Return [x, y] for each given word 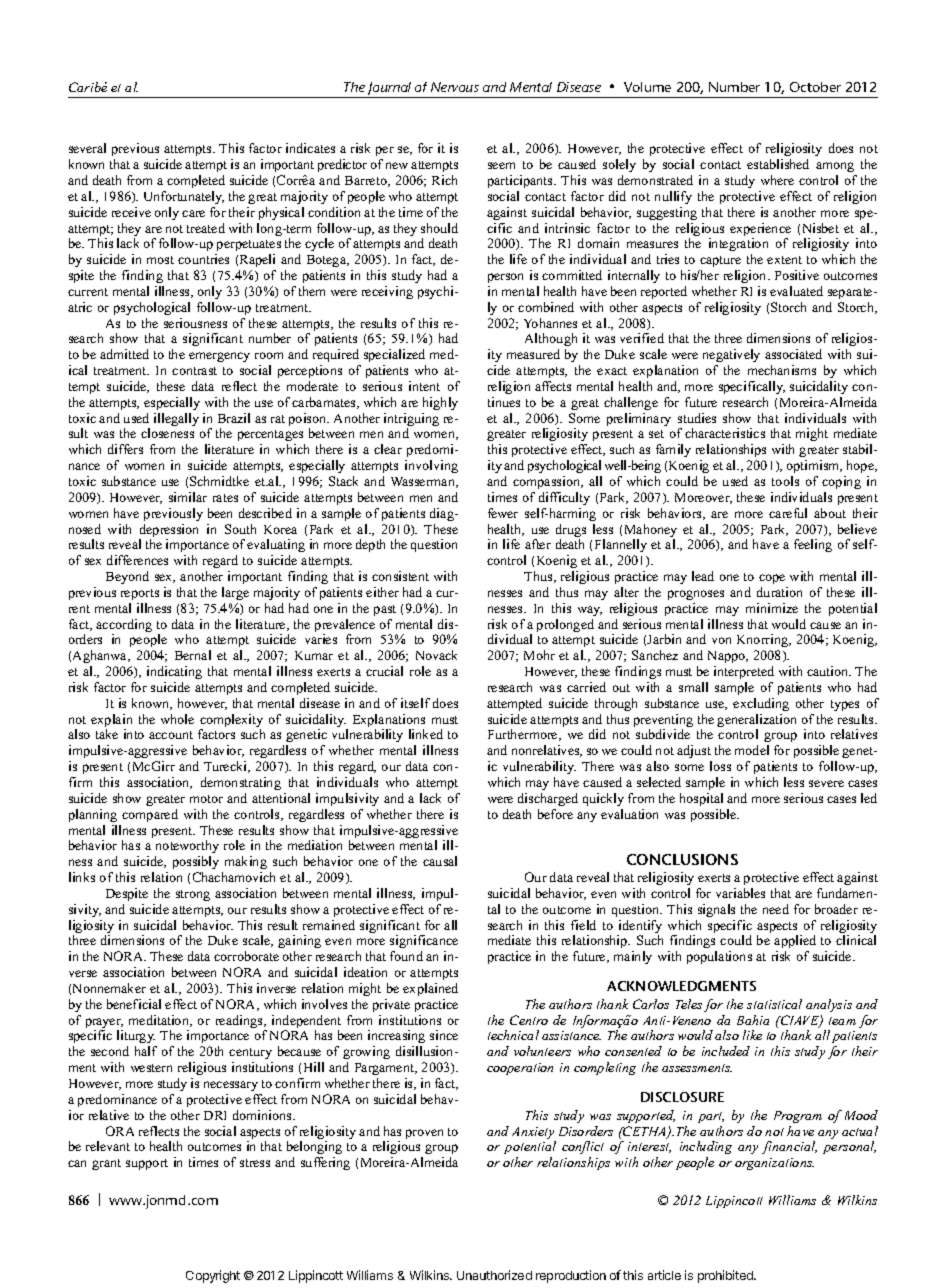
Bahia [753, 1020]
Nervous [455, 87]
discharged [548, 799]
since [444, 1035]
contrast [194, 371]
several [87, 148]
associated [793, 354]
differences [137, 560]
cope [772, 579]
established [778, 164]
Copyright [213, 1276]
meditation [160, 1021]
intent [424, 386]
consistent [400, 576]
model [752, 750]
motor [206, 799]
